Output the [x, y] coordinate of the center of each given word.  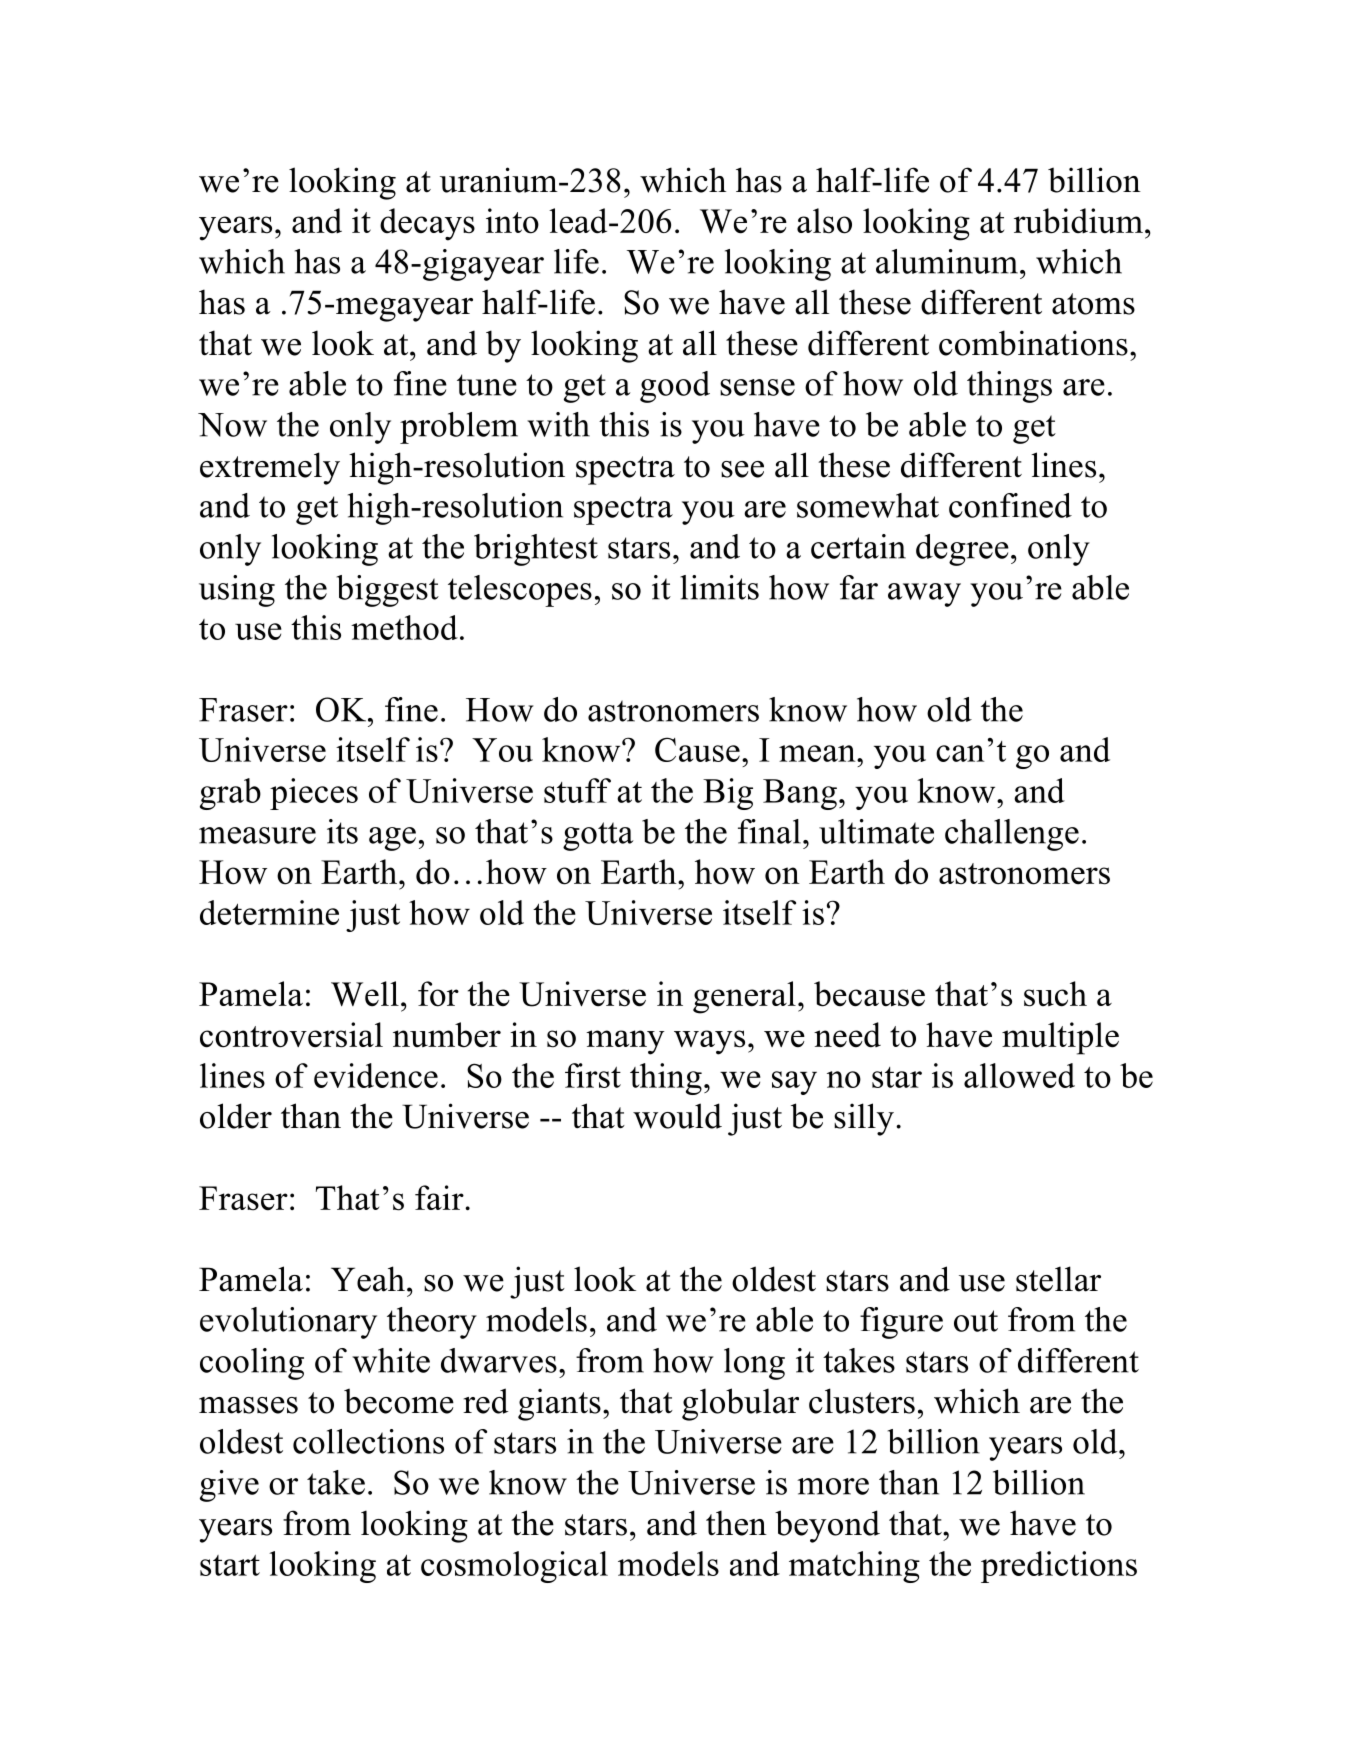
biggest [388, 591]
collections [368, 1441]
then [736, 1523]
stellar [1058, 1279]
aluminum [947, 261]
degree [962, 550]
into [512, 221]
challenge [1012, 835]
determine [269, 912]
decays [427, 224]
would [677, 1116]
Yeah [368, 1279]
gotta [598, 836]
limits [719, 587]
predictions [1059, 1567]
